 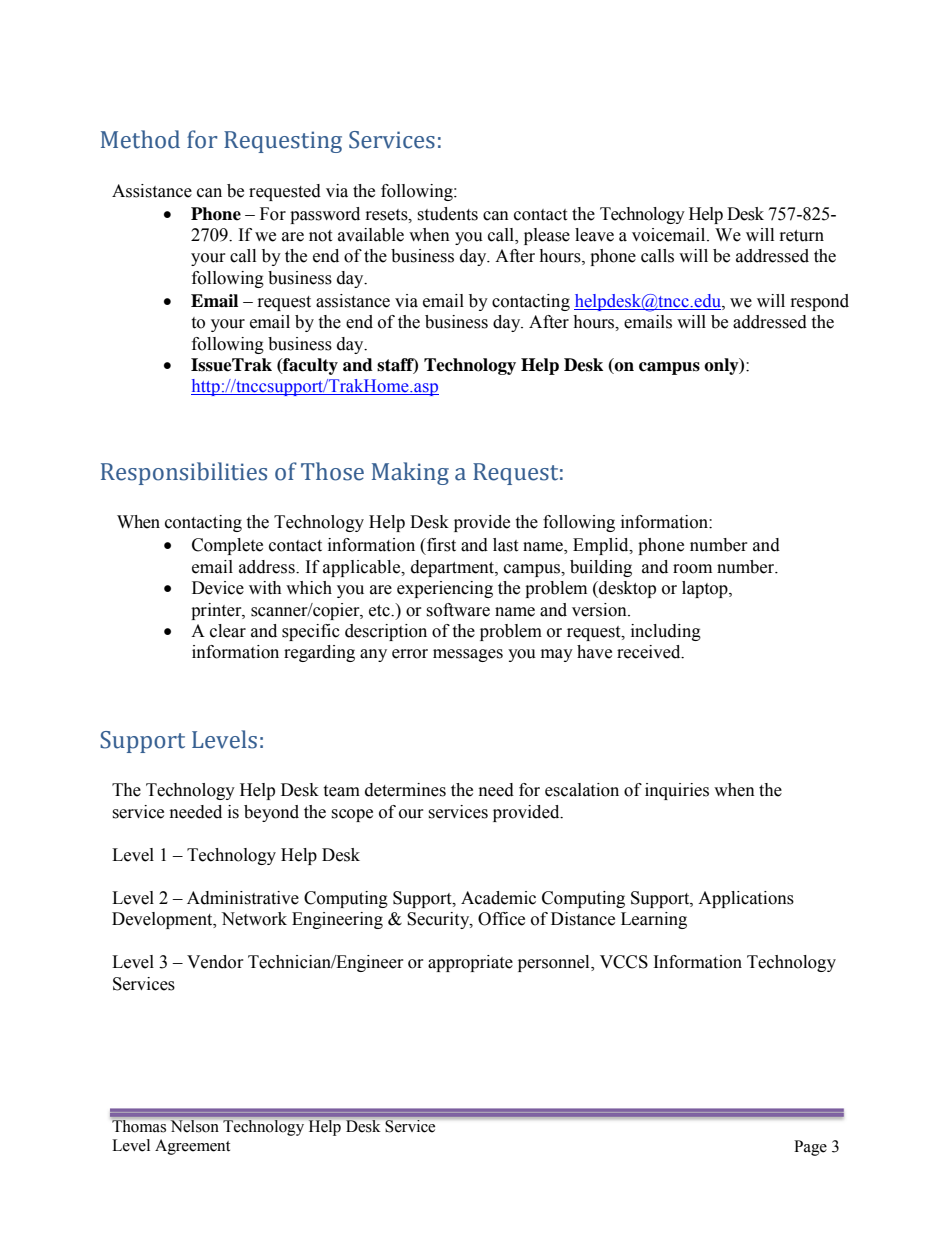 What do you see at coordinates (228, 631) in the image?
I see `clear` at bounding box center [228, 631].
